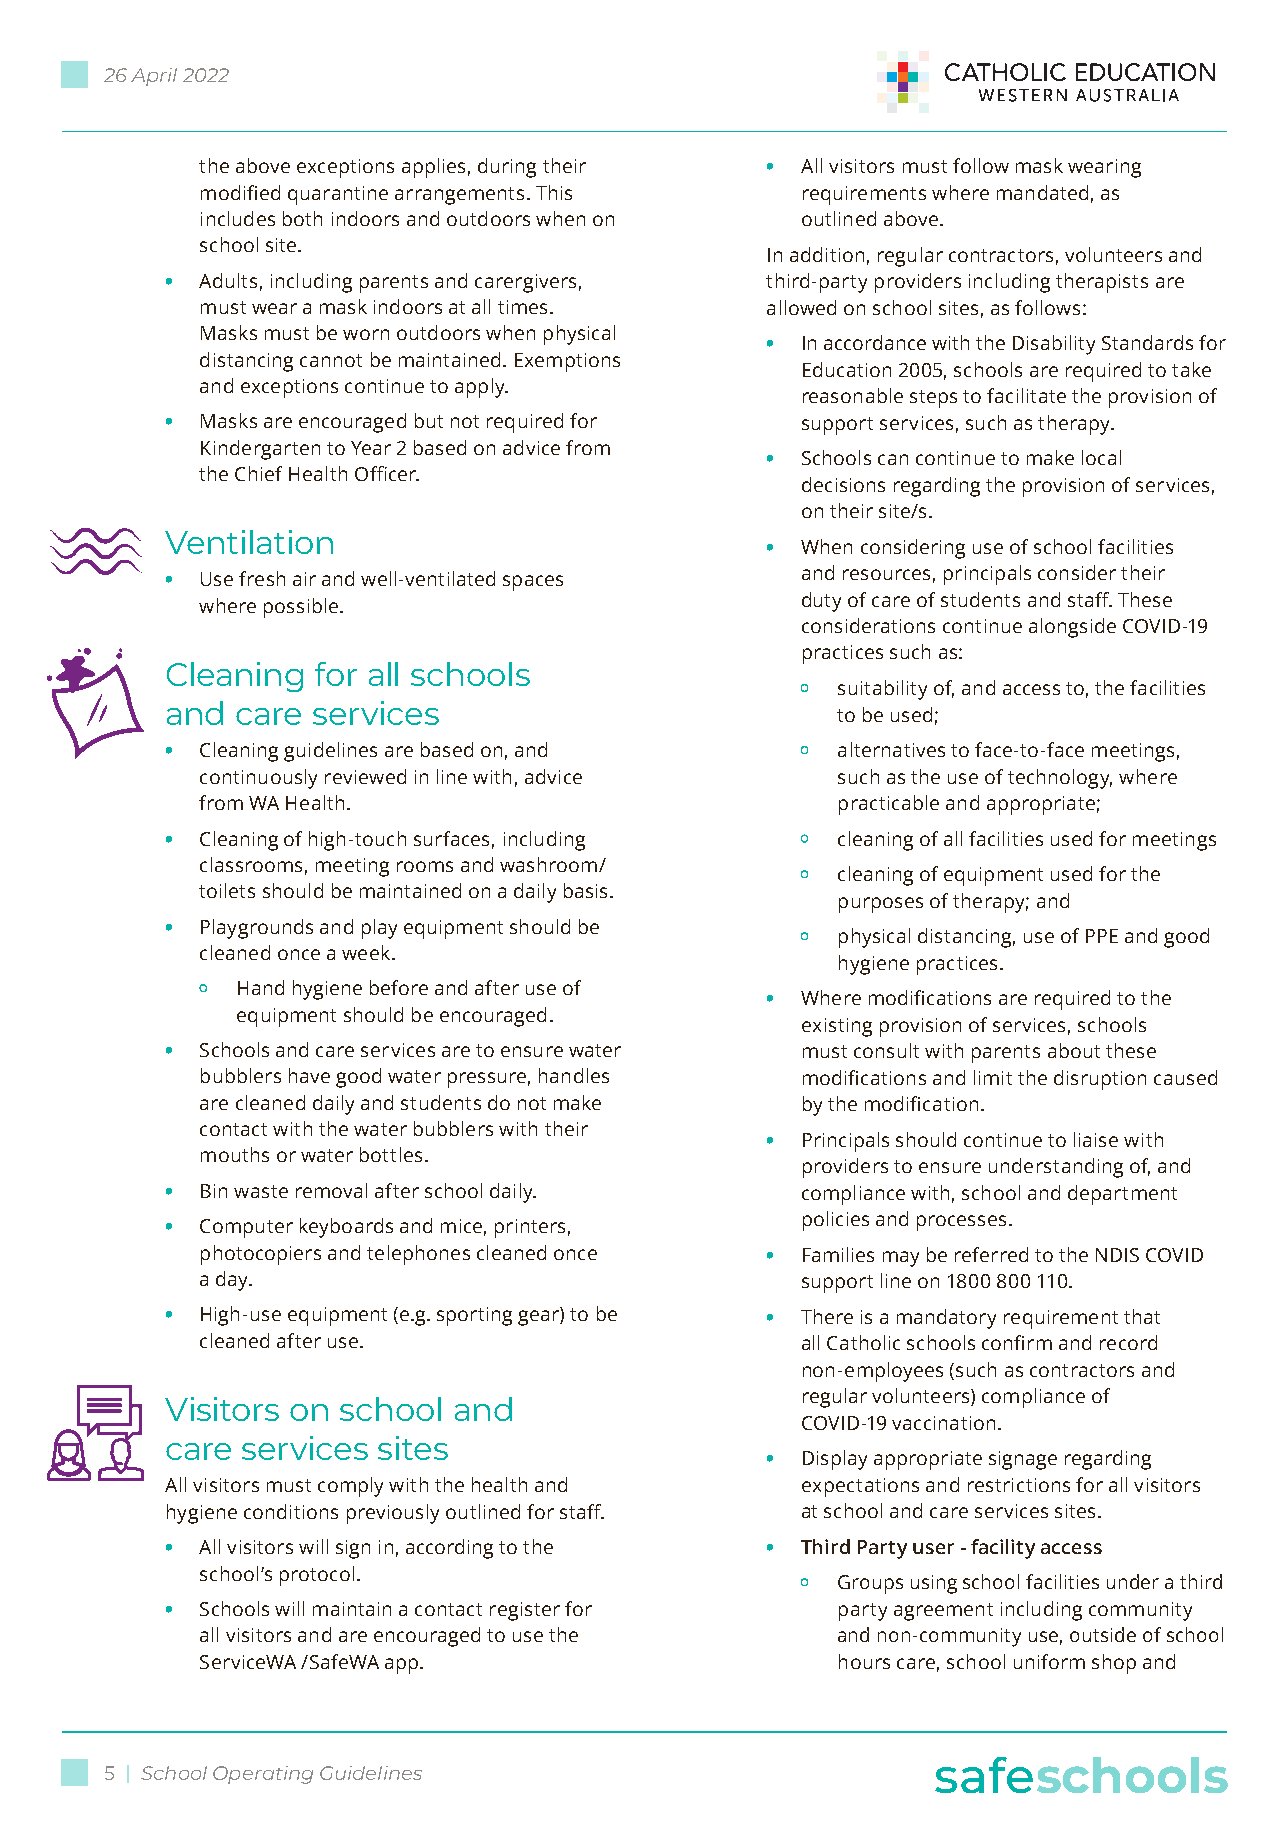  Describe the element at coordinates (258, 779) in the screenshot. I see `continuously` at that location.
